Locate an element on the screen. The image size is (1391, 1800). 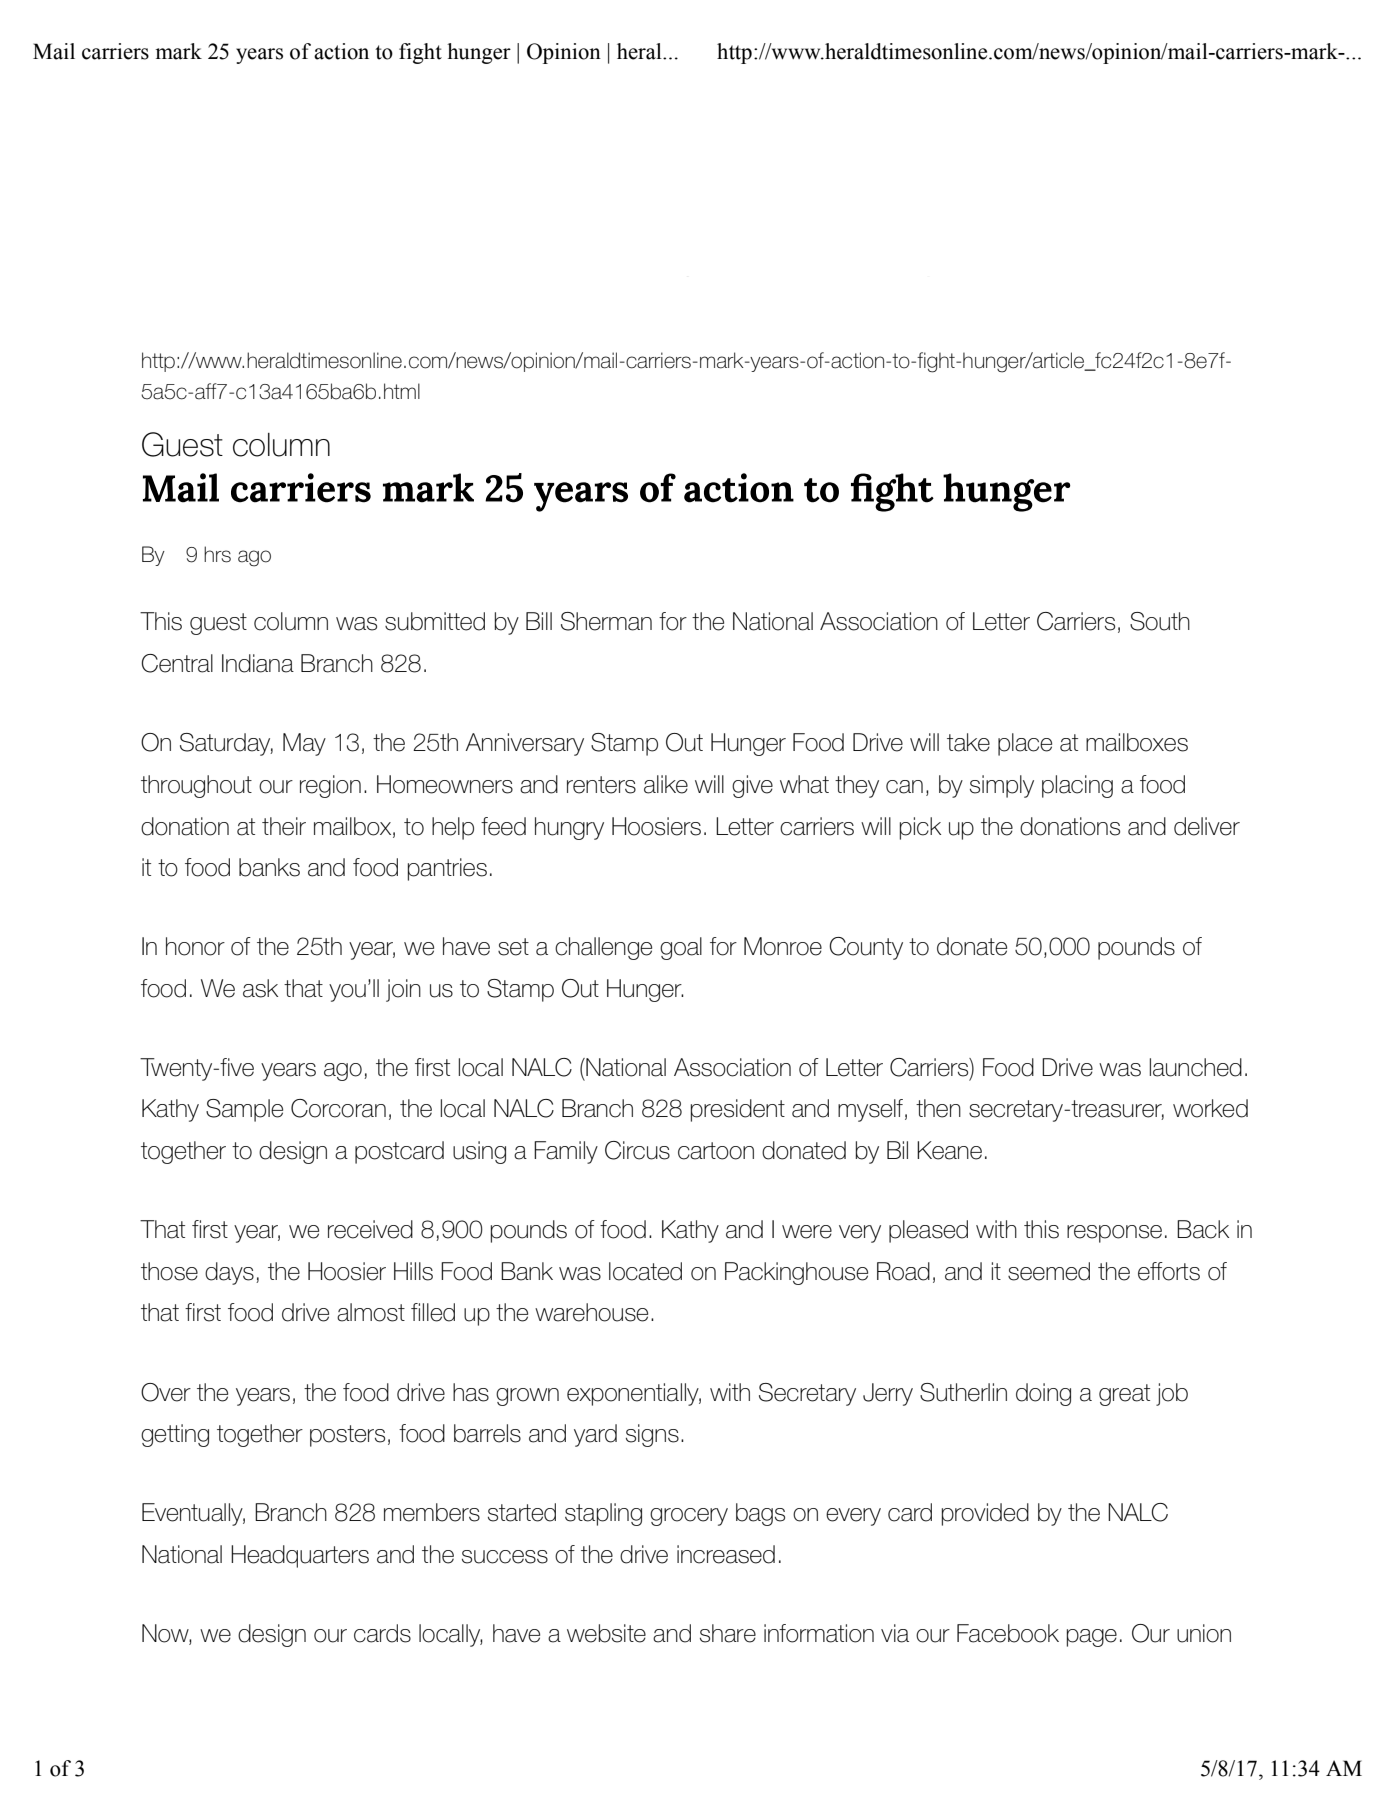
hrs is located at coordinates (217, 554).
